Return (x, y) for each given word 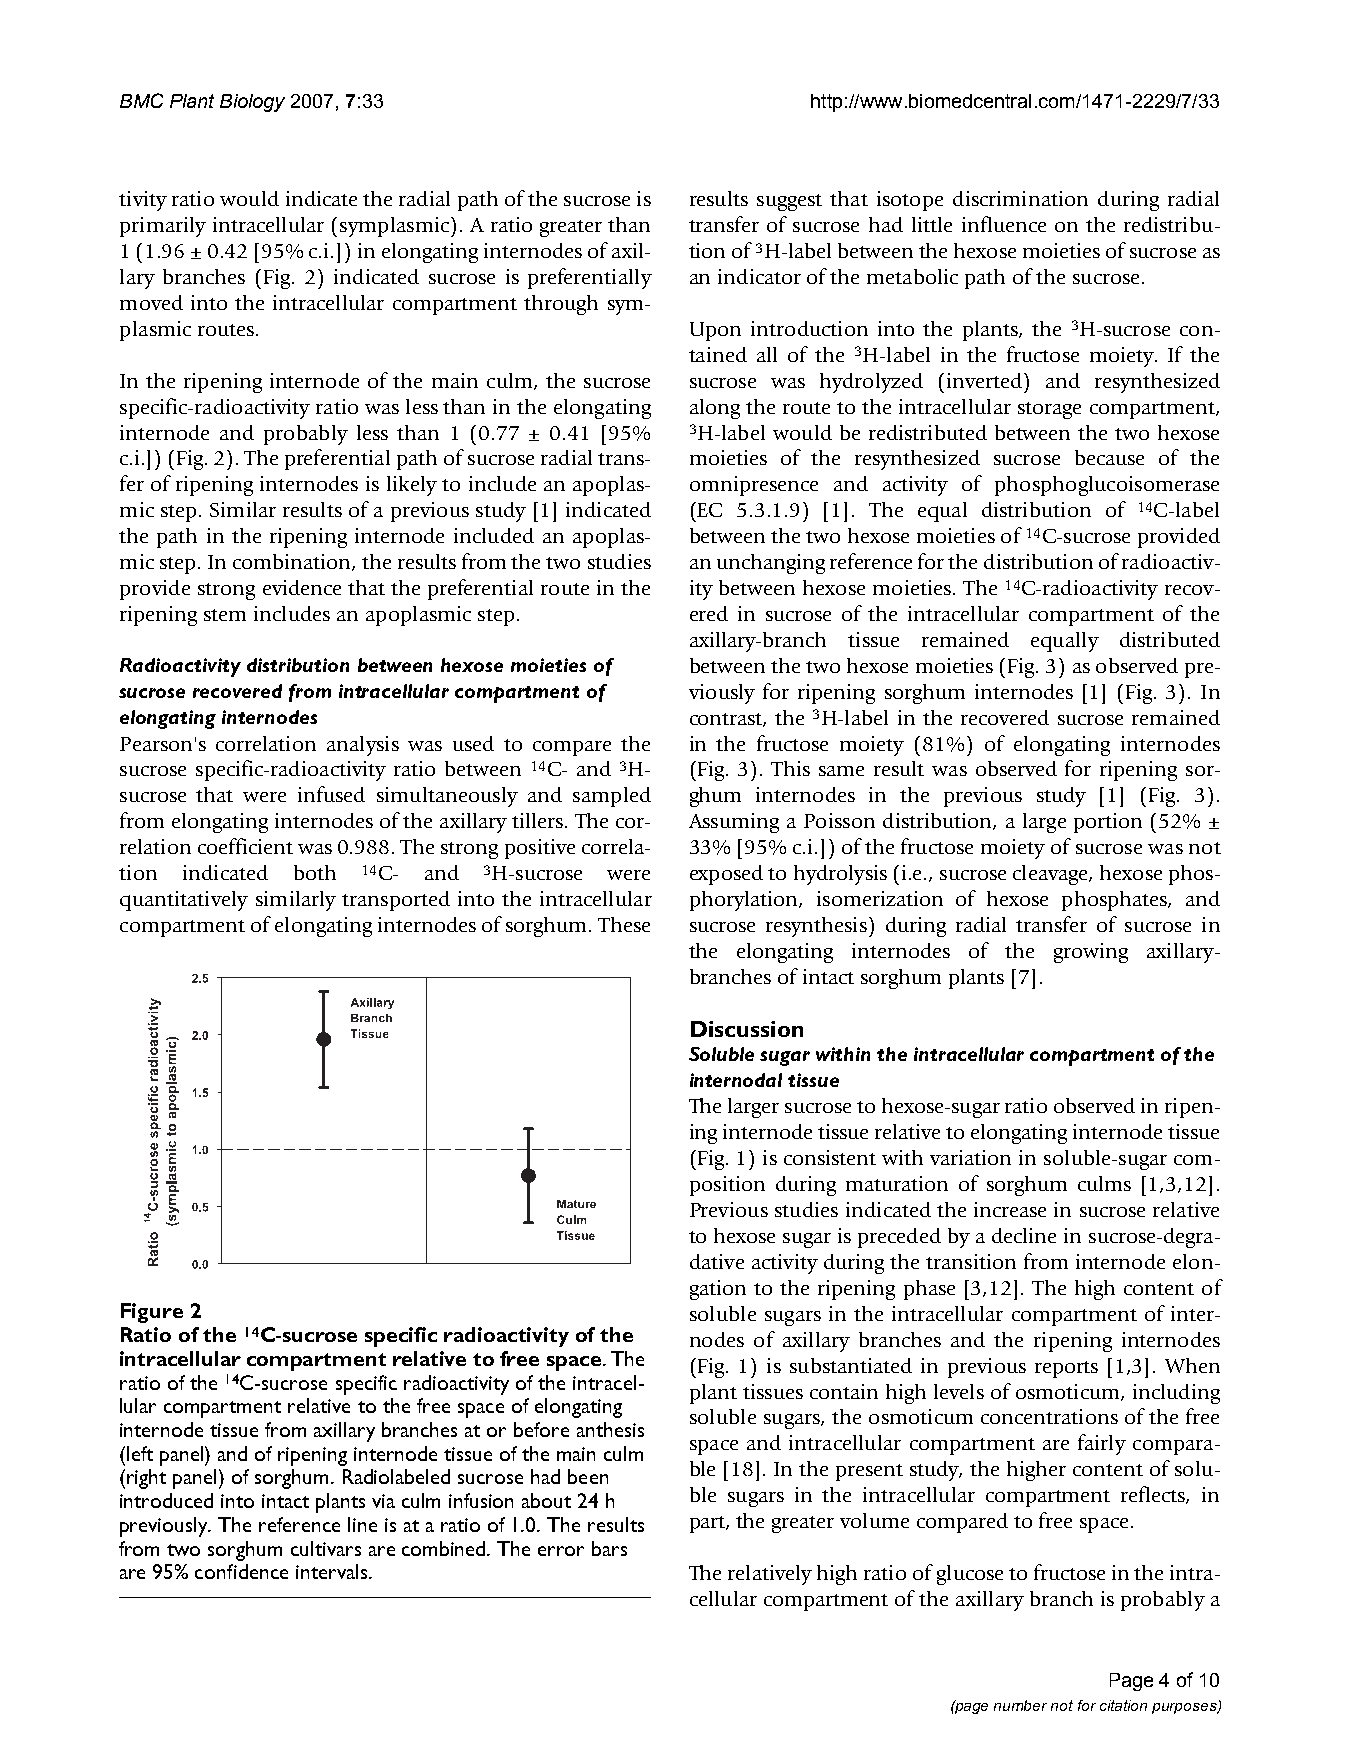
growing (1091, 953)
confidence (241, 1571)
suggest (789, 202)
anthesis (610, 1429)
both (315, 872)
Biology (252, 103)
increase (1010, 1209)
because (1109, 457)
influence (1004, 224)
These (624, 924)
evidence (302, 587)
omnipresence (754, 486)
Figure (152, 1313)
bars (609, 1548)
